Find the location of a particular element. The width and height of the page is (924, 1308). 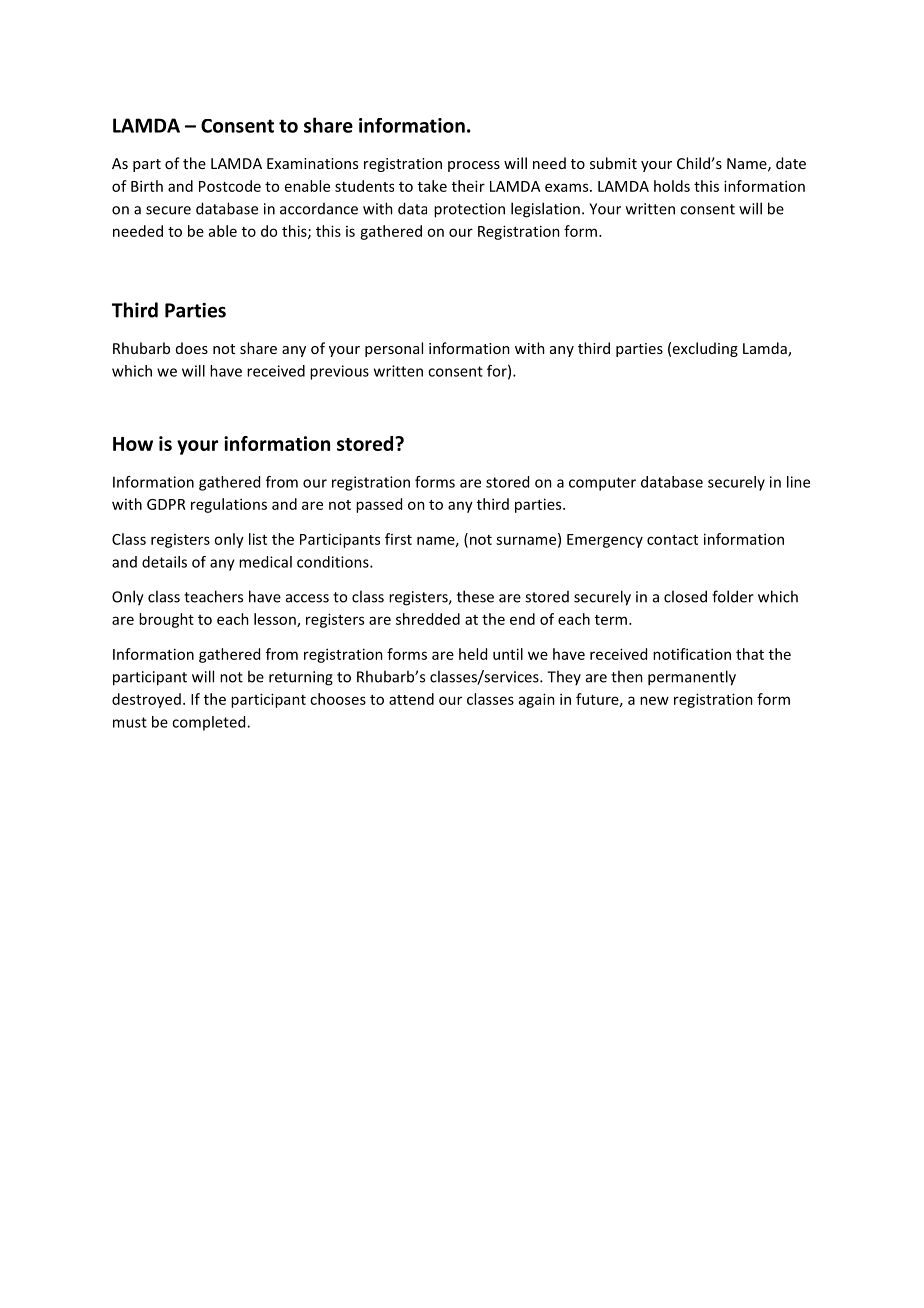

completed is located at coordinates (210, 723).
